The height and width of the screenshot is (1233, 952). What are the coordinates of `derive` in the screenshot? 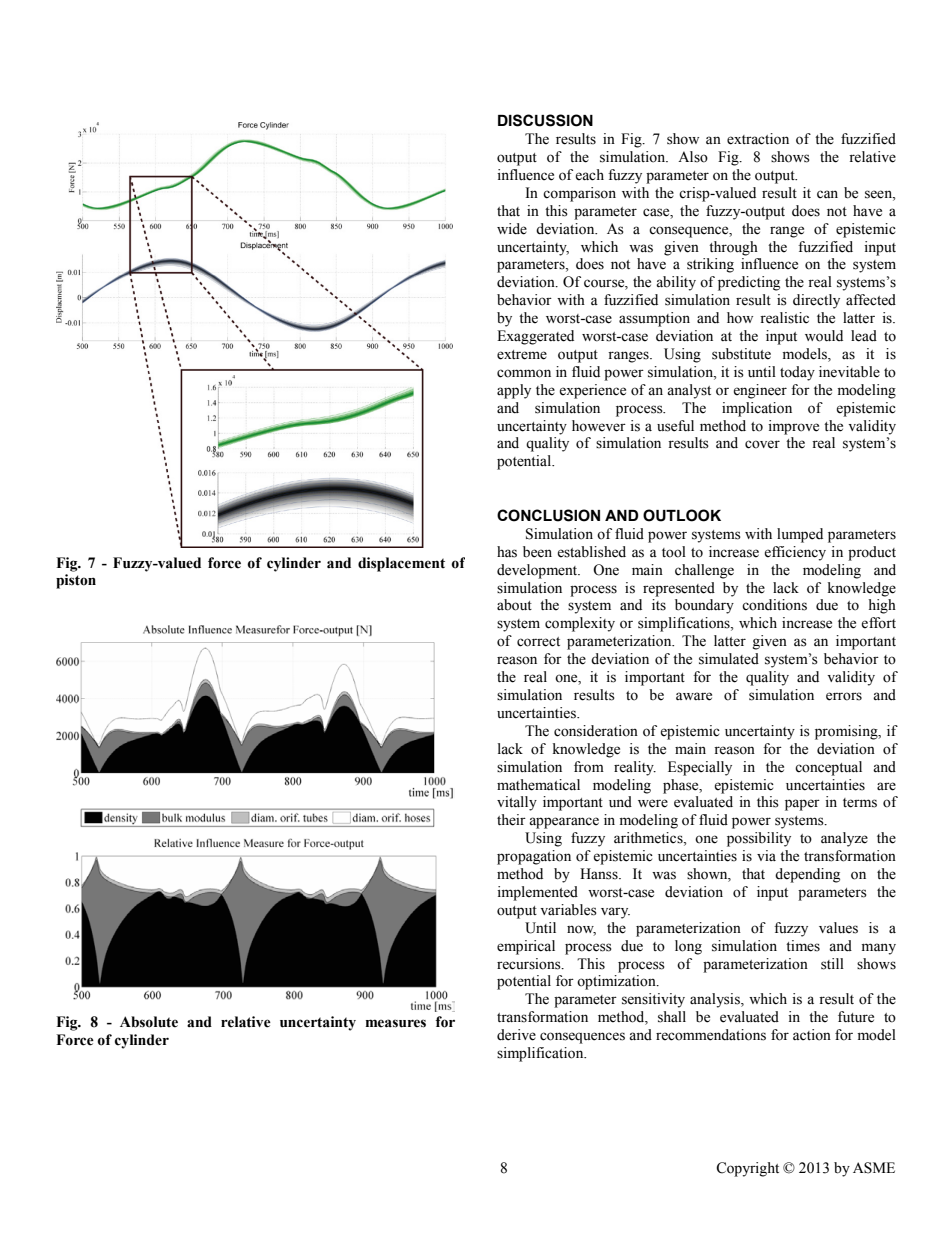 It's located at (516, 1035).
